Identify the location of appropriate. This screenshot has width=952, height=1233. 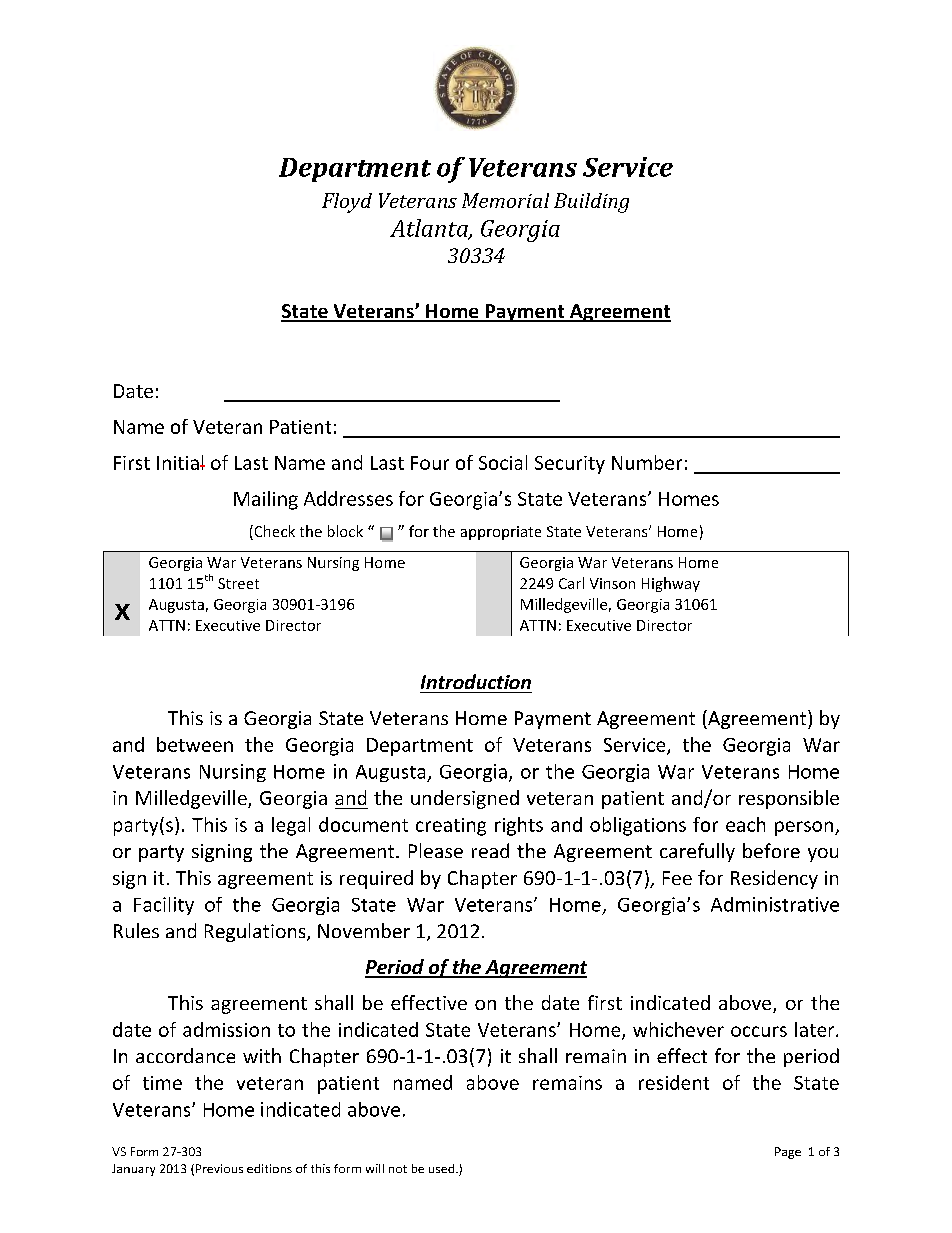
(501, 533).
